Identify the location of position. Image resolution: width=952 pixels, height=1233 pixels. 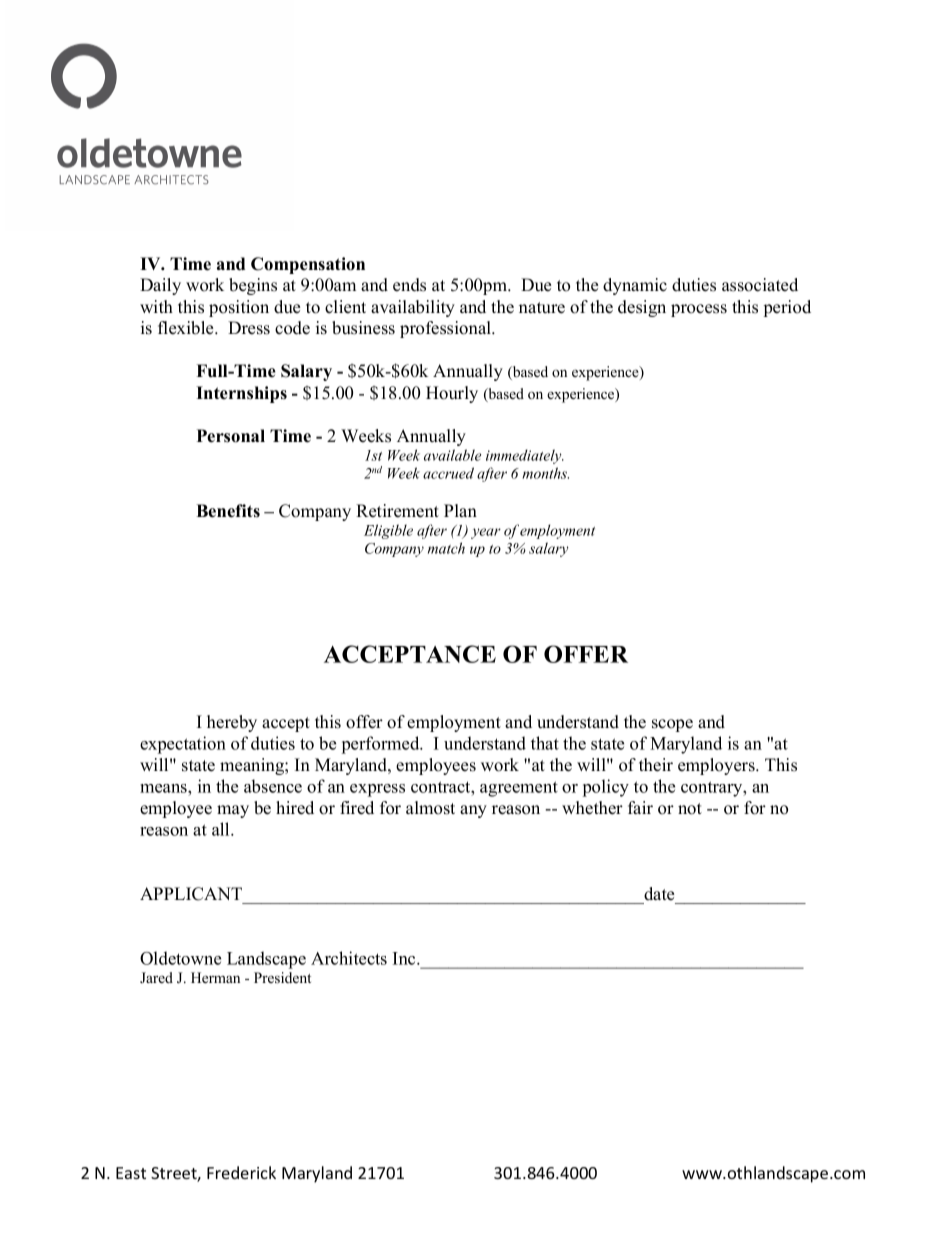
(239, 308).
